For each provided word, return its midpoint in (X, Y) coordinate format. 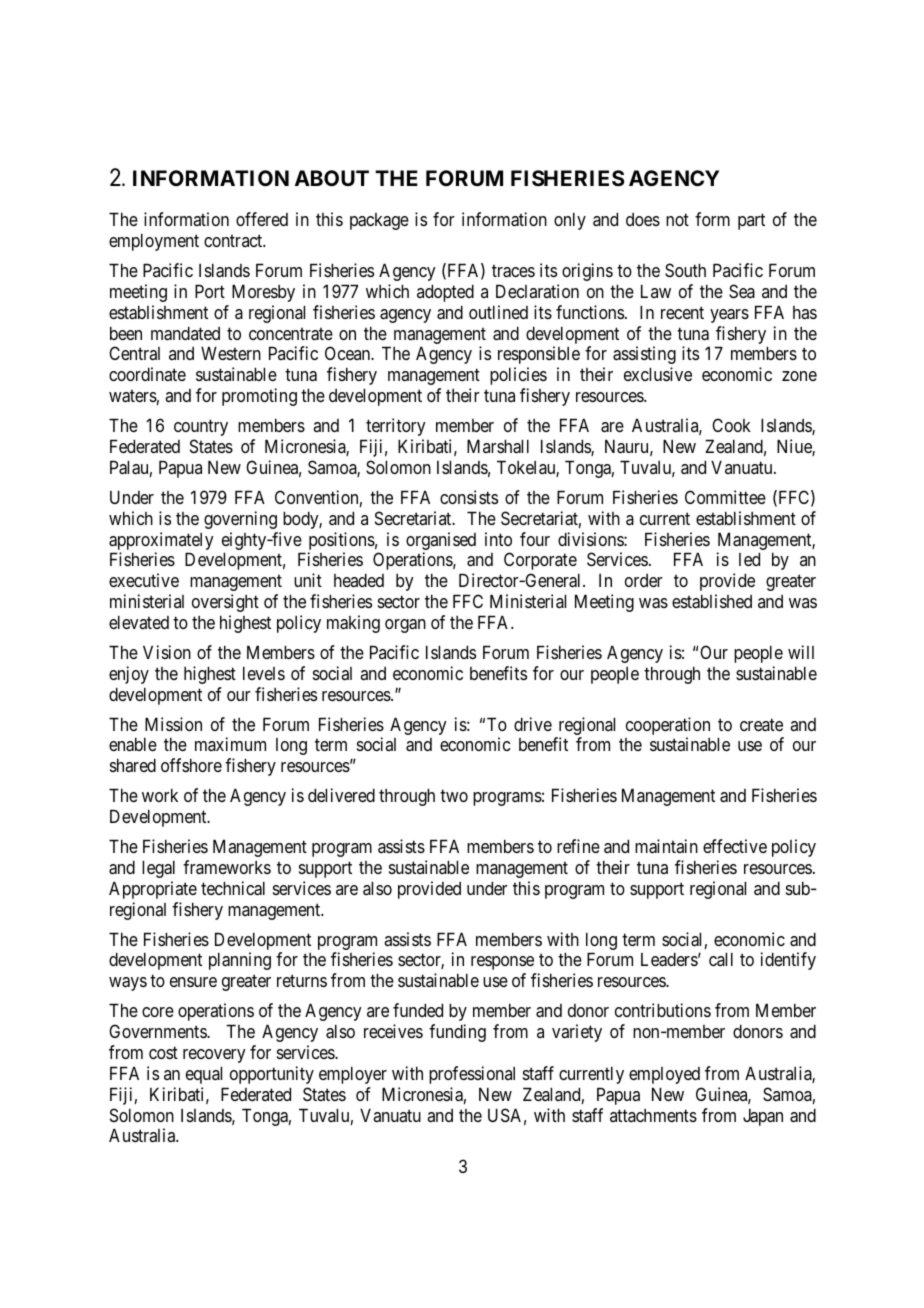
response (502, 963)
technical (233, 888)
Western (231, 353)
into (498, 539)
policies (518, 376)
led (749, 559)
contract (234, 241)
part (751, 222)
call (721, 959)
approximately (161, 541)
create (761, 724)
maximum (230, 744)
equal (204, 1075)
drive (533, 724)
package (379, 221)
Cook (731, 425)
